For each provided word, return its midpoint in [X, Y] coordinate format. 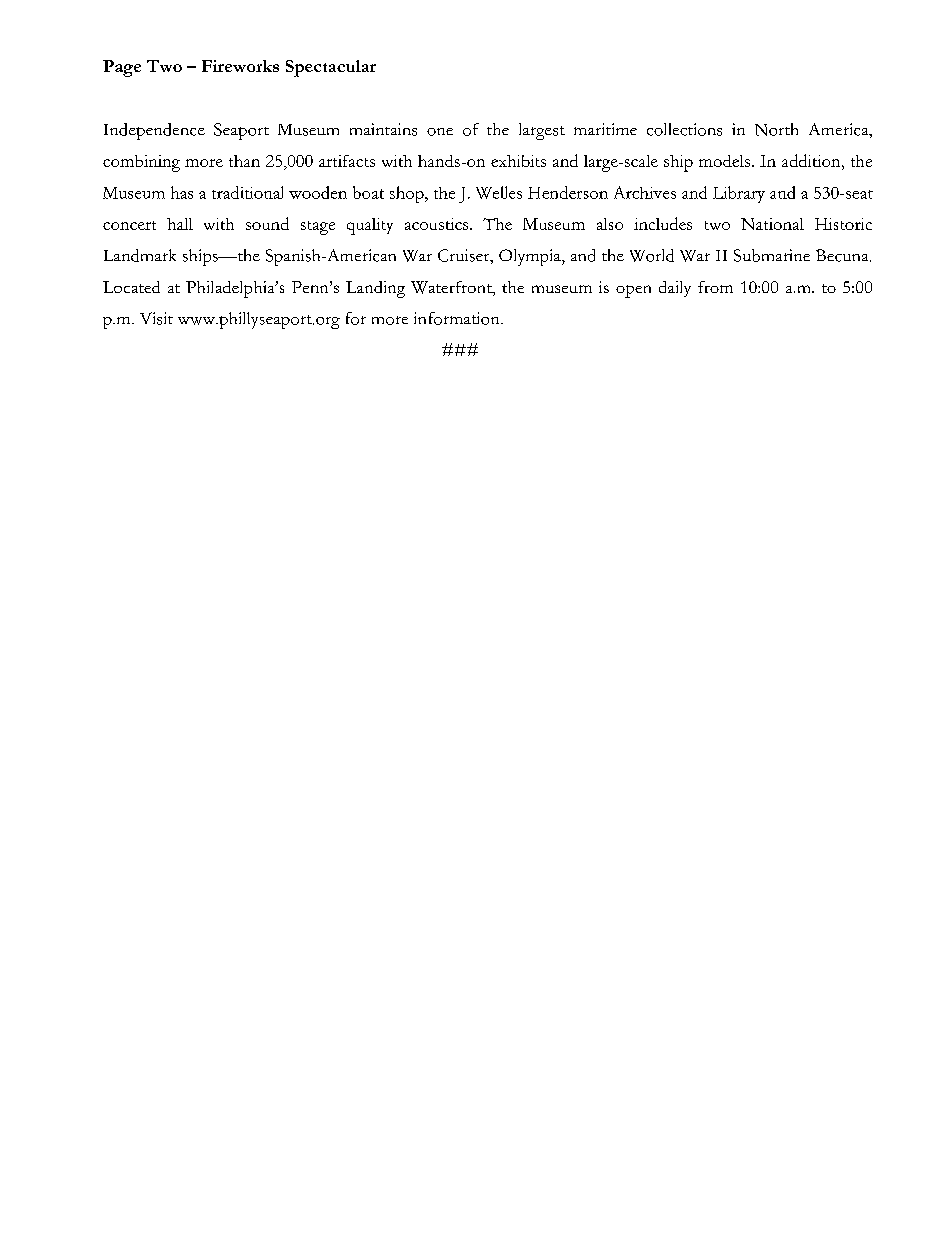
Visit [156, 318]
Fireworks [240, 66]
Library [739, 194]
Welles [499, 192]
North [776, 129]
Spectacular [331, 68]
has [182, 192]
